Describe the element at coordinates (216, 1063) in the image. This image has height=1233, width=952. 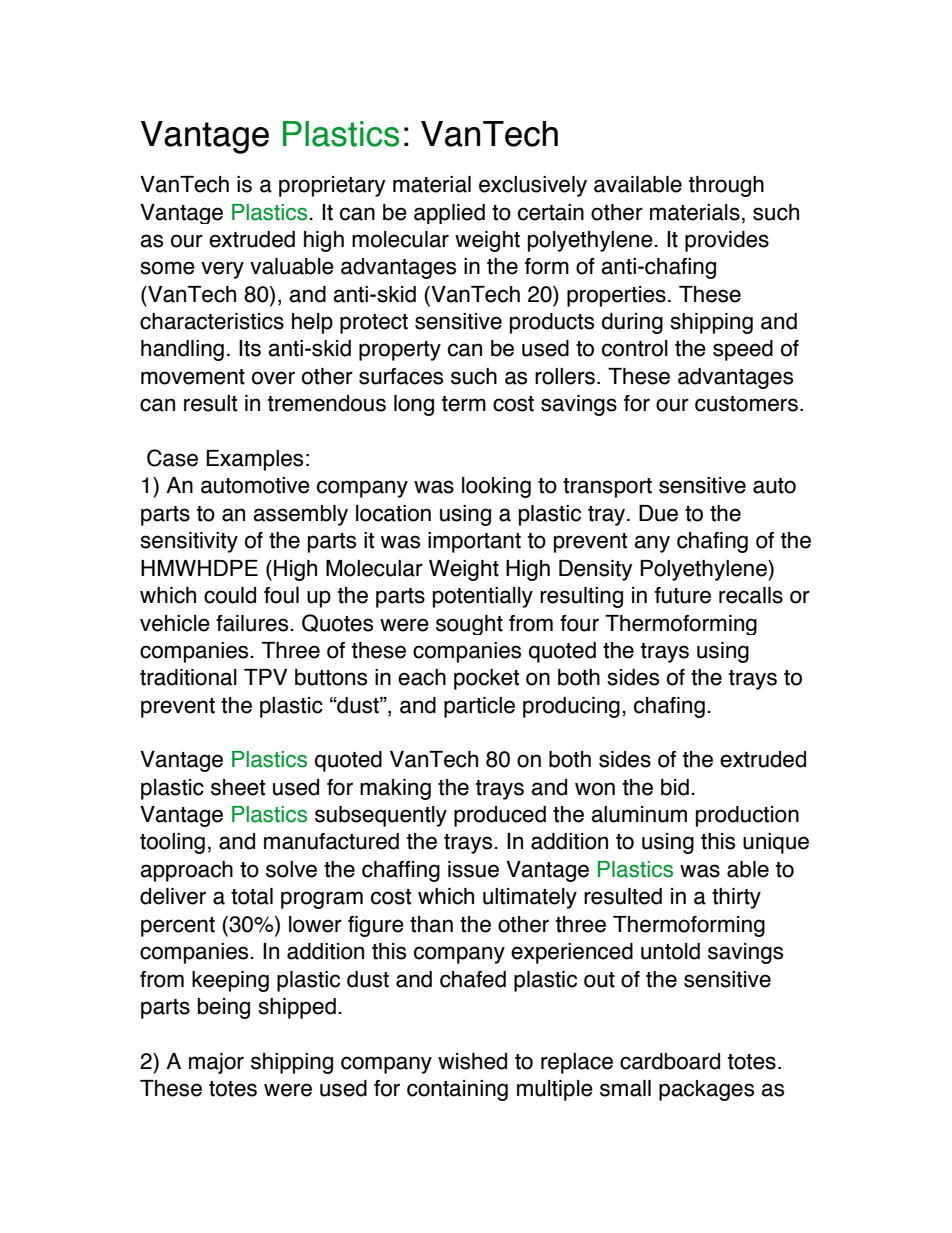
I see `major` at that location.
